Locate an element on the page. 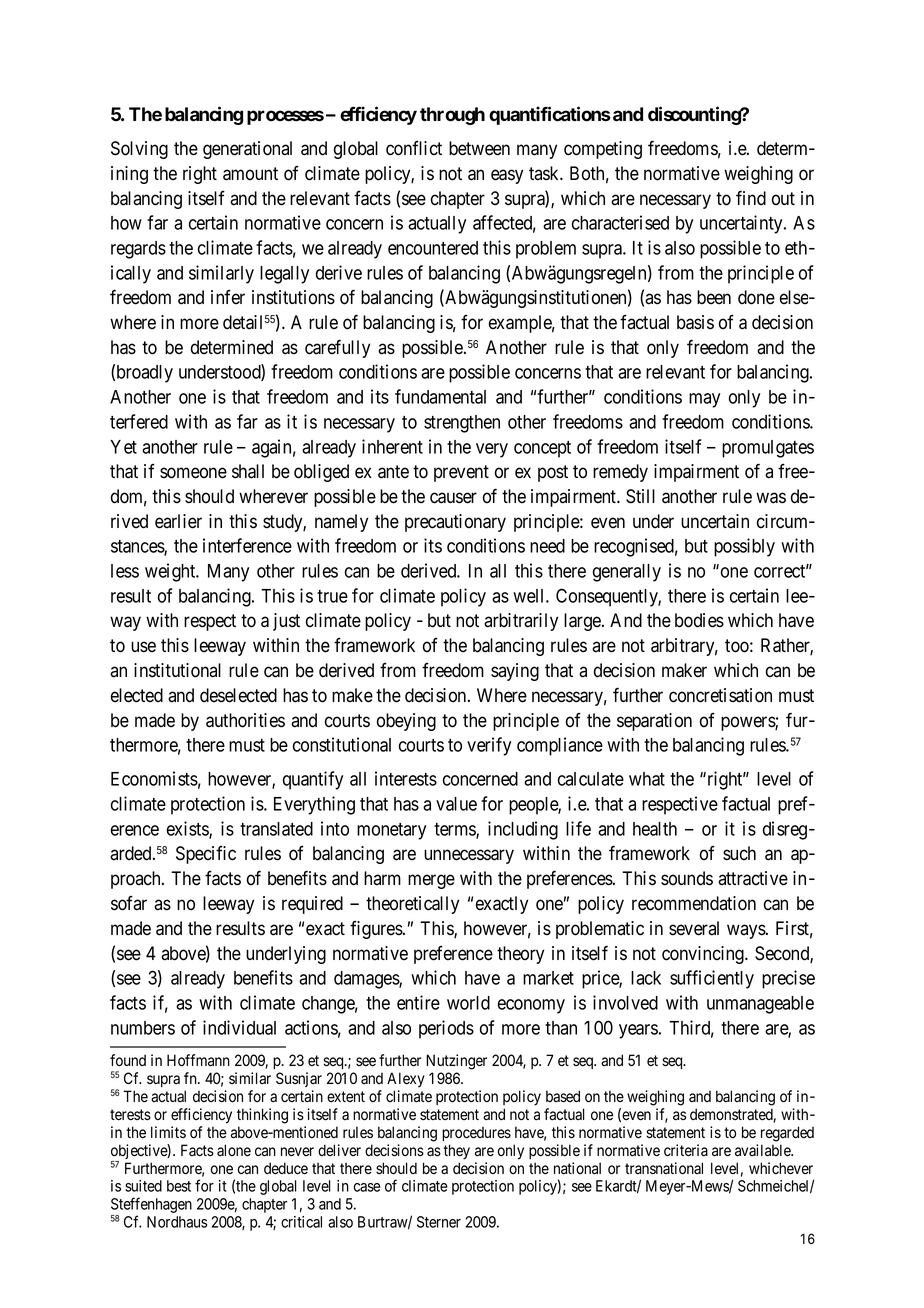  value is located at coordinates (456, 804).
